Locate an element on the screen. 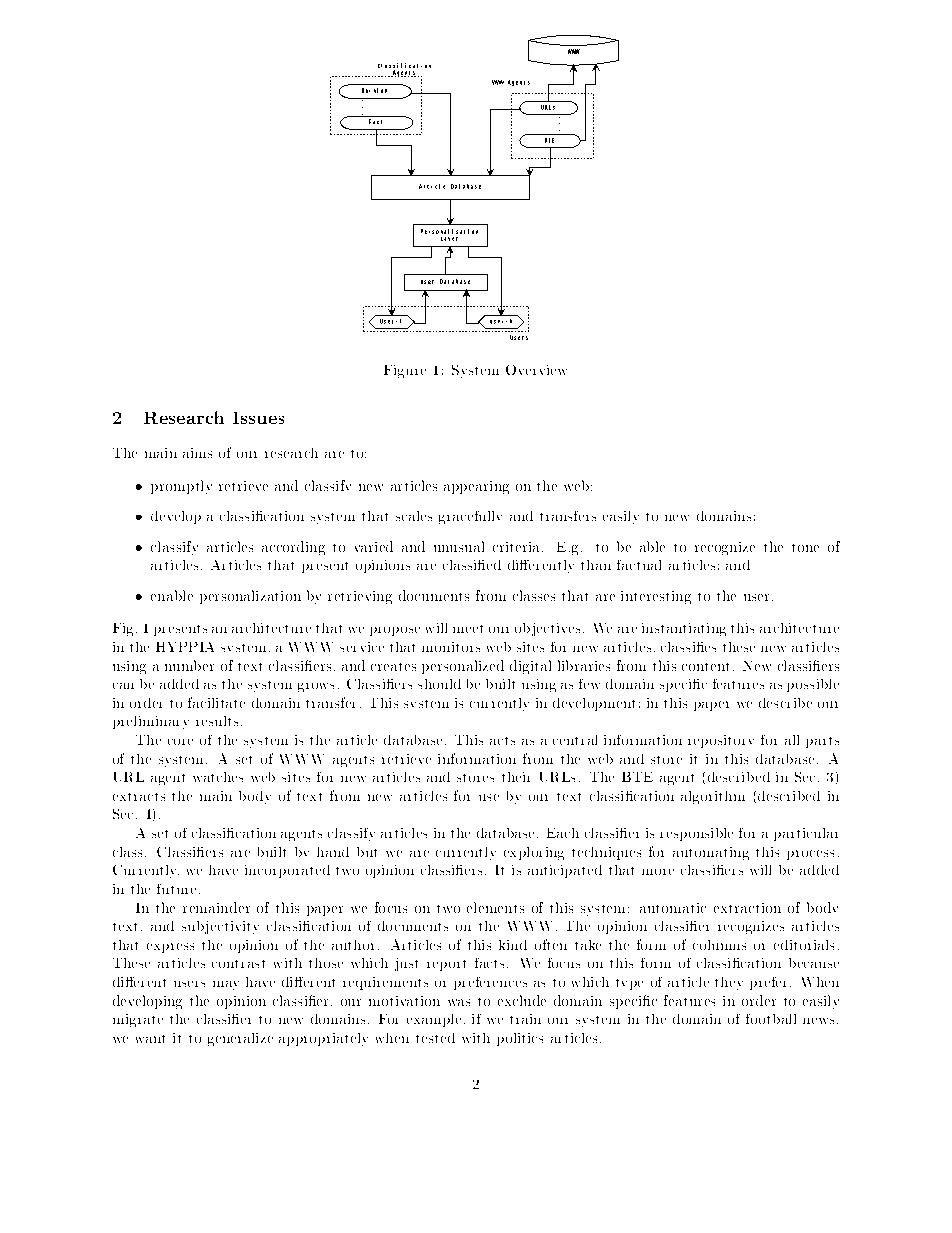 The image size is (952, 1233). tone is located at coordinates (805, 548).
